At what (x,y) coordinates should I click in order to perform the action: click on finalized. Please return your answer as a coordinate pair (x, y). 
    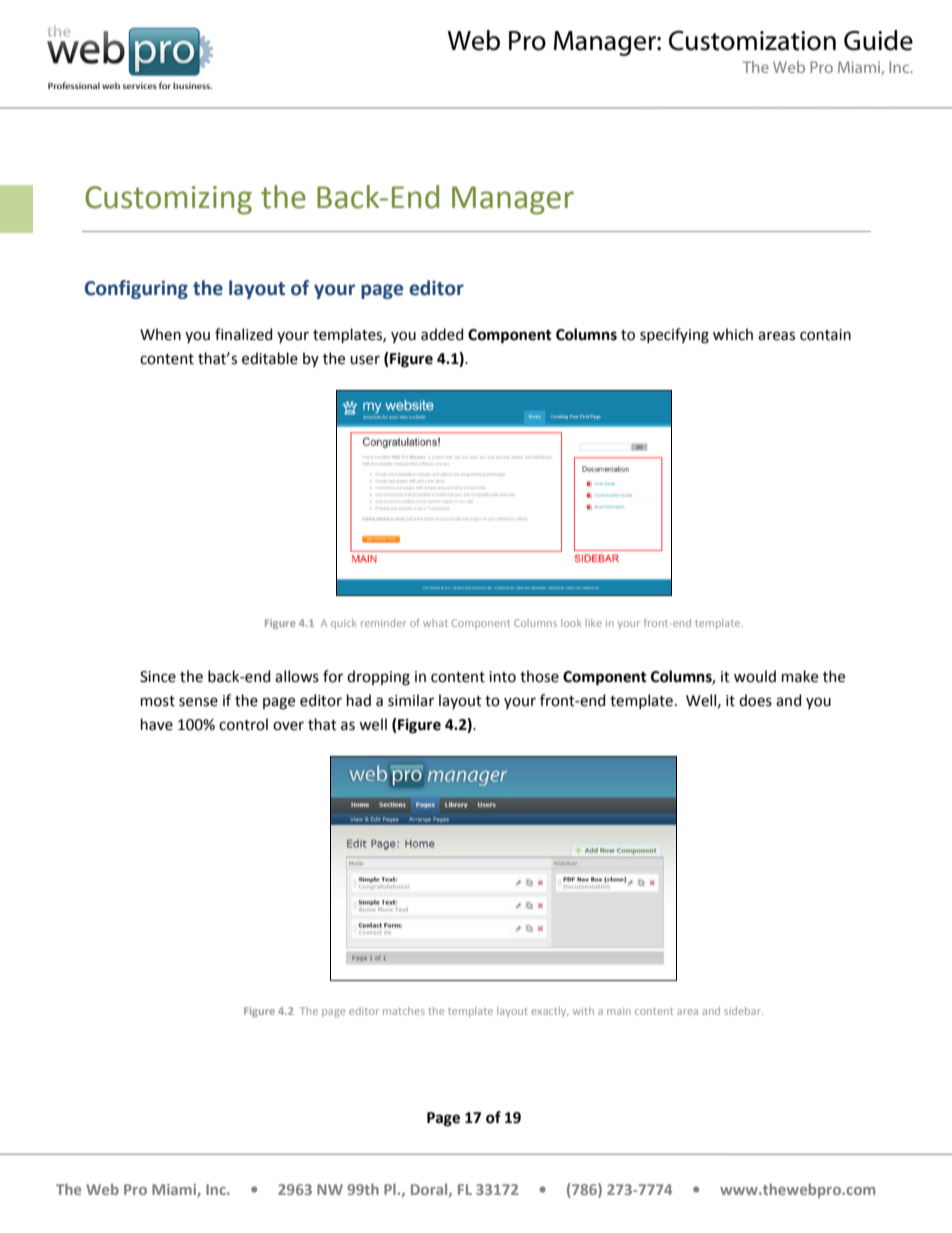
    Looking at the image, I should click on (243, 334).
